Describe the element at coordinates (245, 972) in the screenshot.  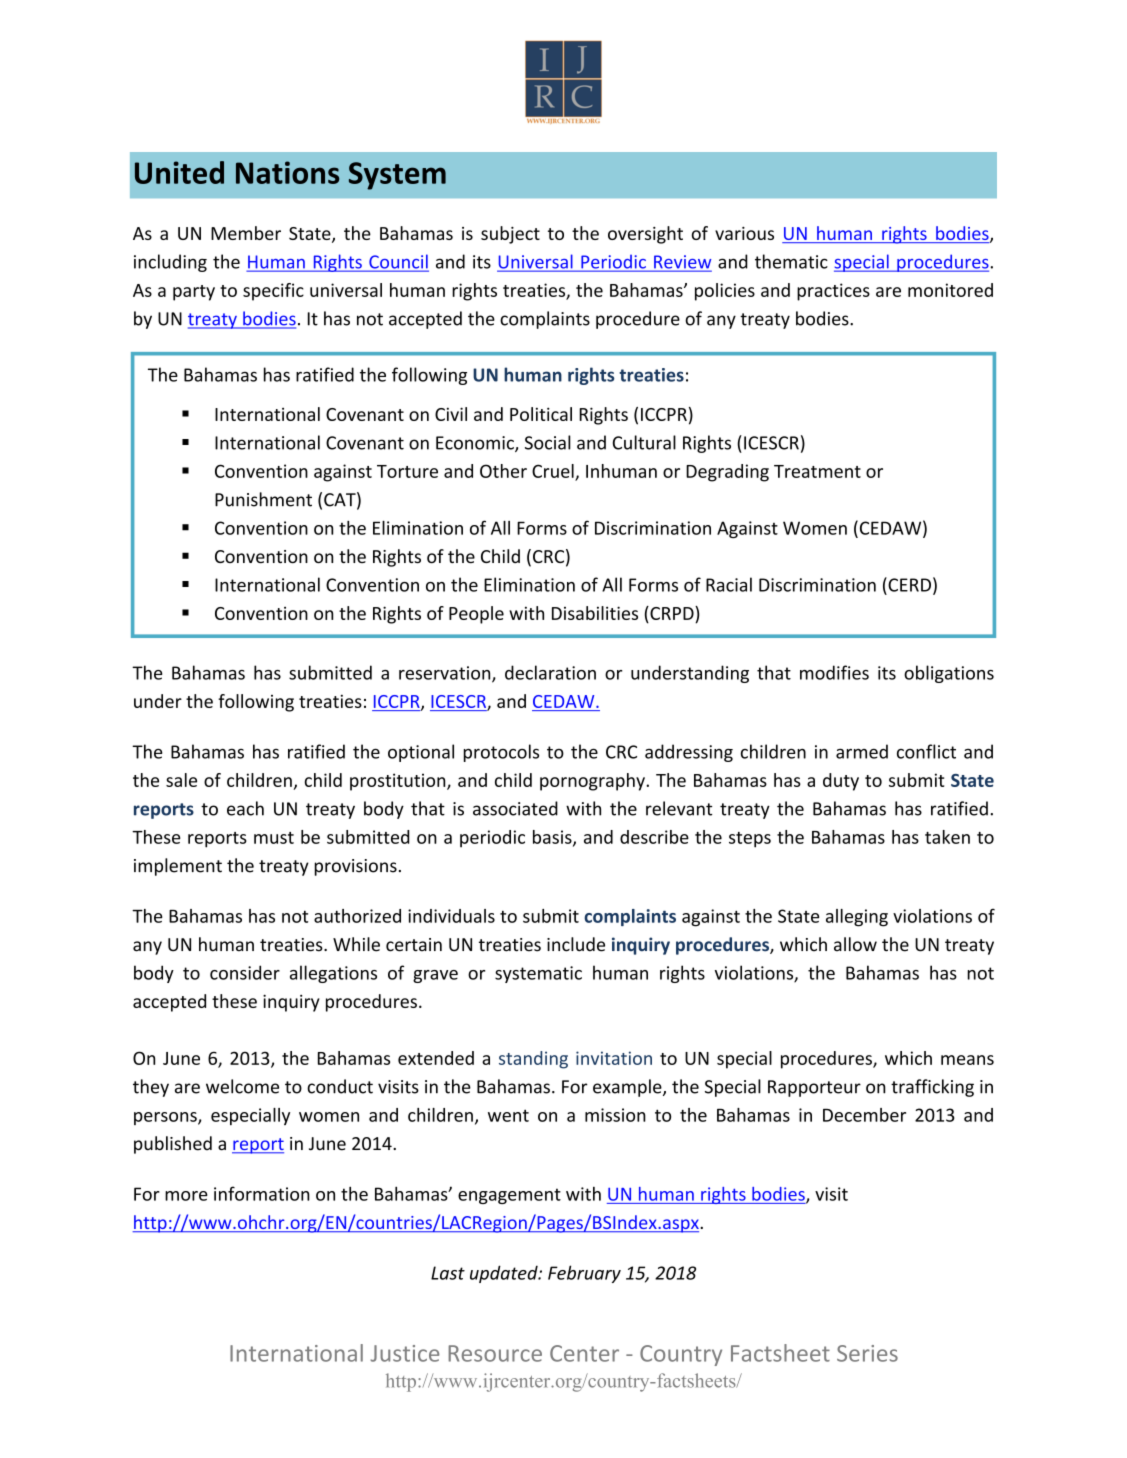
I see `consider` at that location.
